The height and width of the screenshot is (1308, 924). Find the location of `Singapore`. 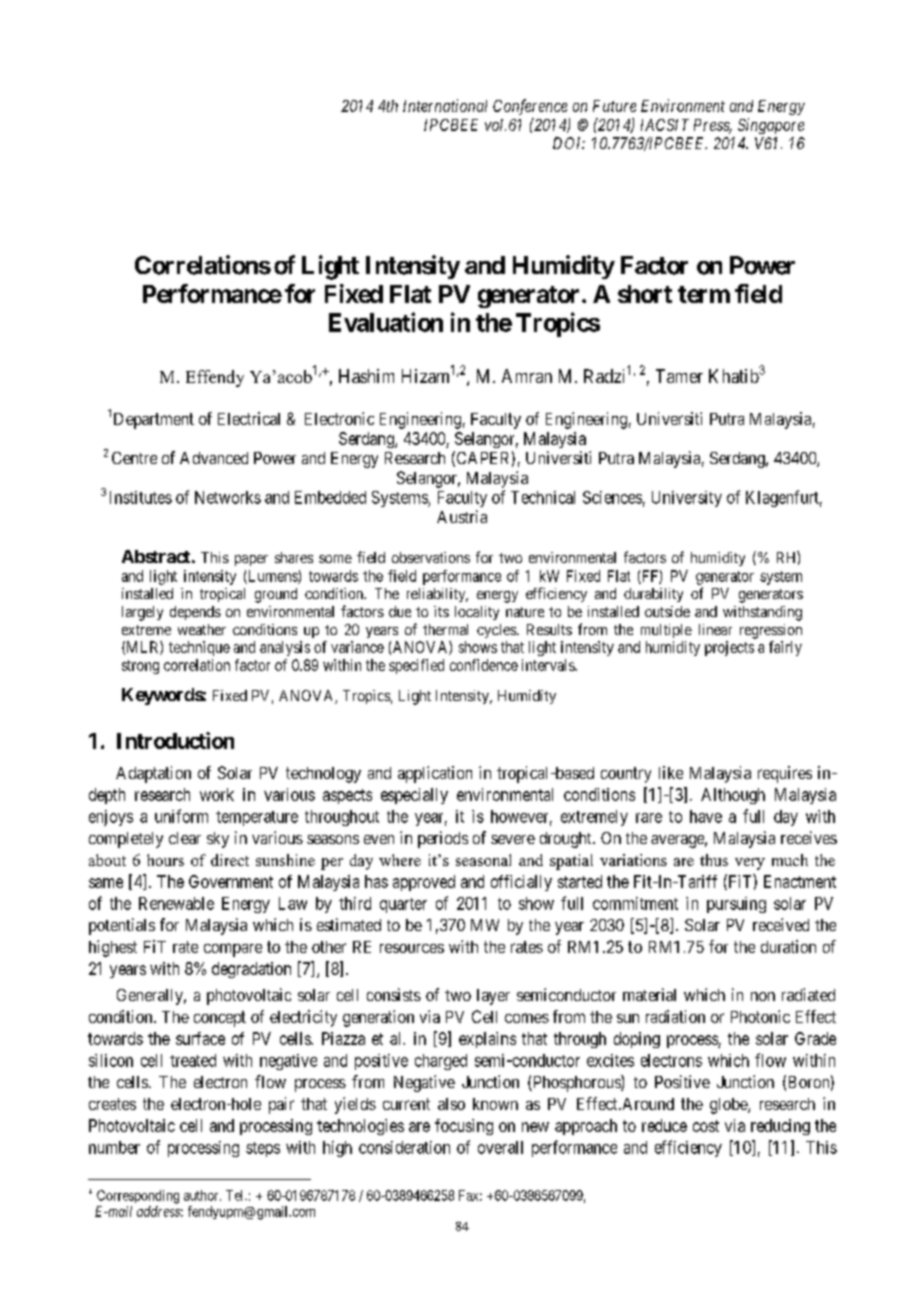

Singapore is located at coordinates (771, 126).
